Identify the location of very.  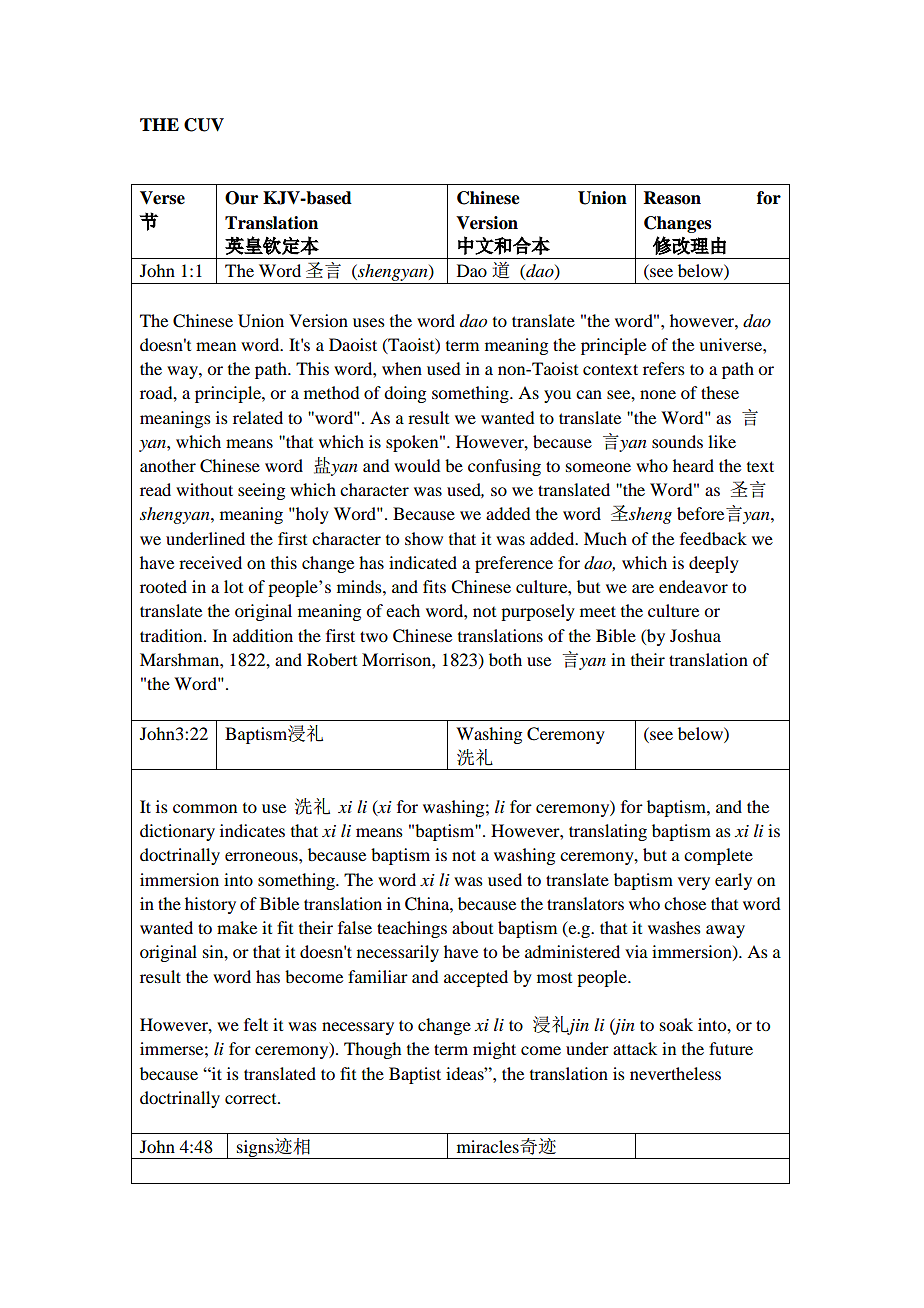
(694, 883).
